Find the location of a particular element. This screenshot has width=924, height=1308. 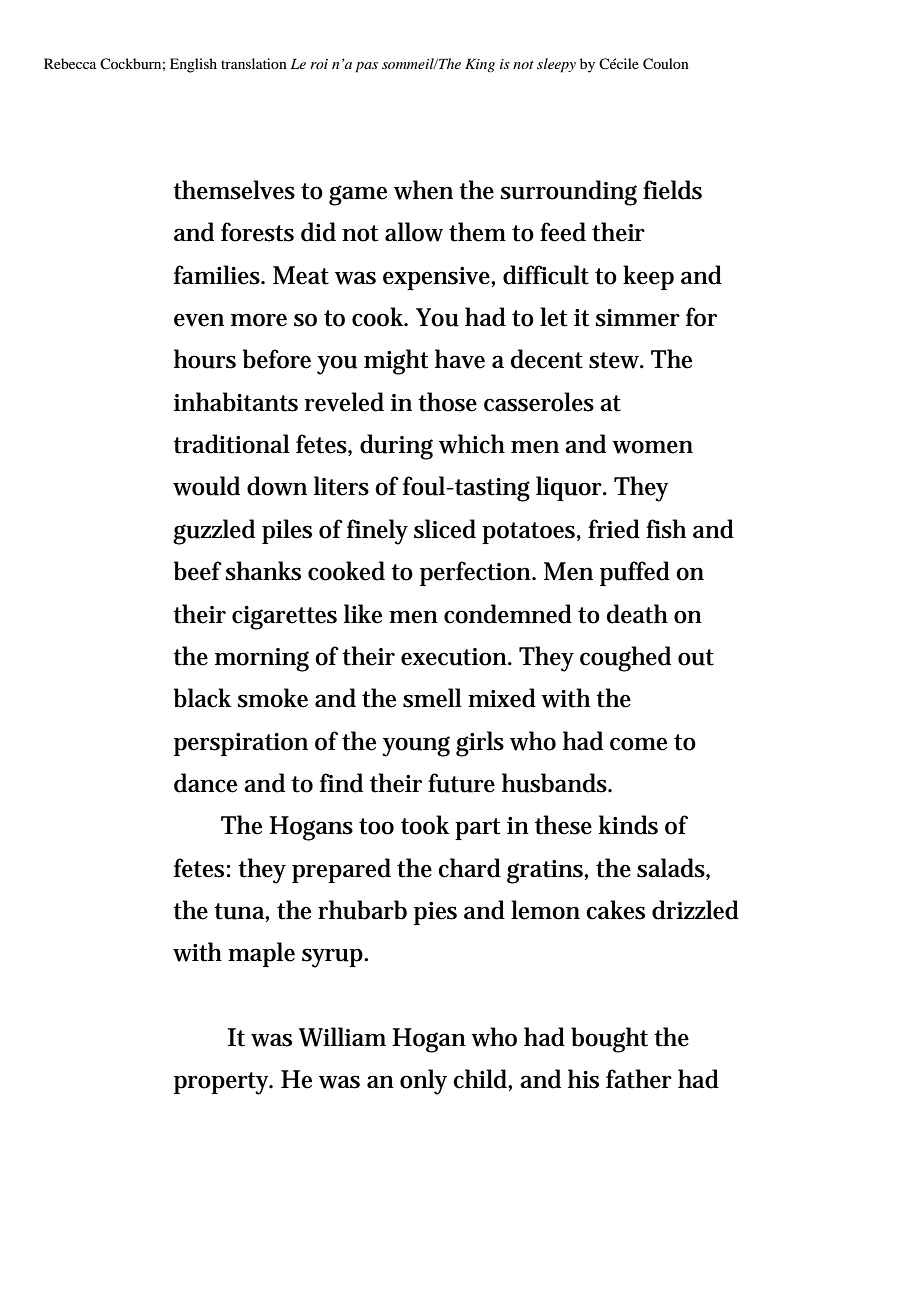

puffed is located at coordinates (635, 573).
